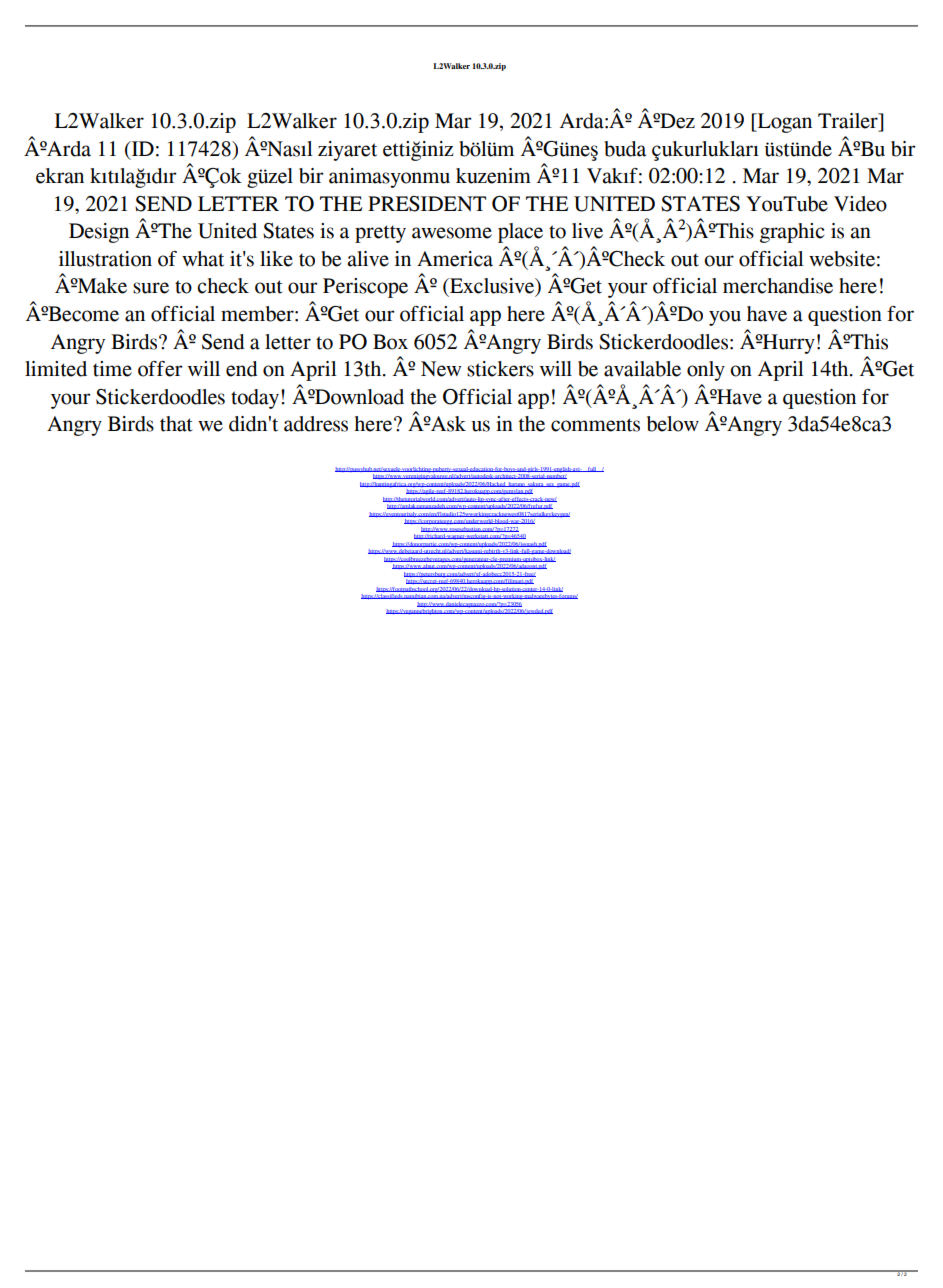 The height and width of the screenshot is (1288, 943). Describe the element at coordinates (160, 369) in the screenshot. I see `offer` at that location.
